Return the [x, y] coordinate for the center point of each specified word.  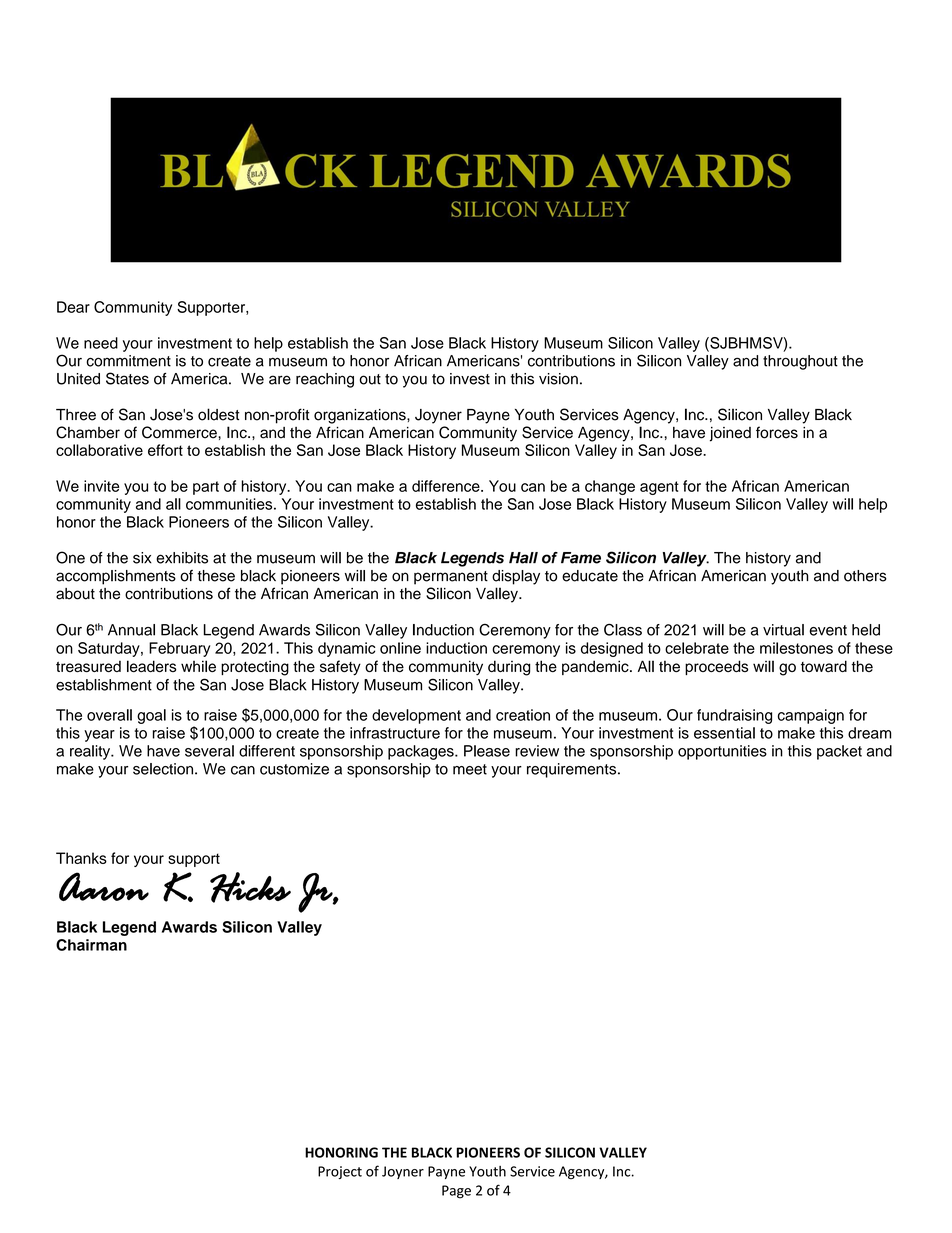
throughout [800, 362]
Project [340, 1172]
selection [164, 769]
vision [558, 379]
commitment [128, 361]
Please [487, 751]
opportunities [722, 752]
